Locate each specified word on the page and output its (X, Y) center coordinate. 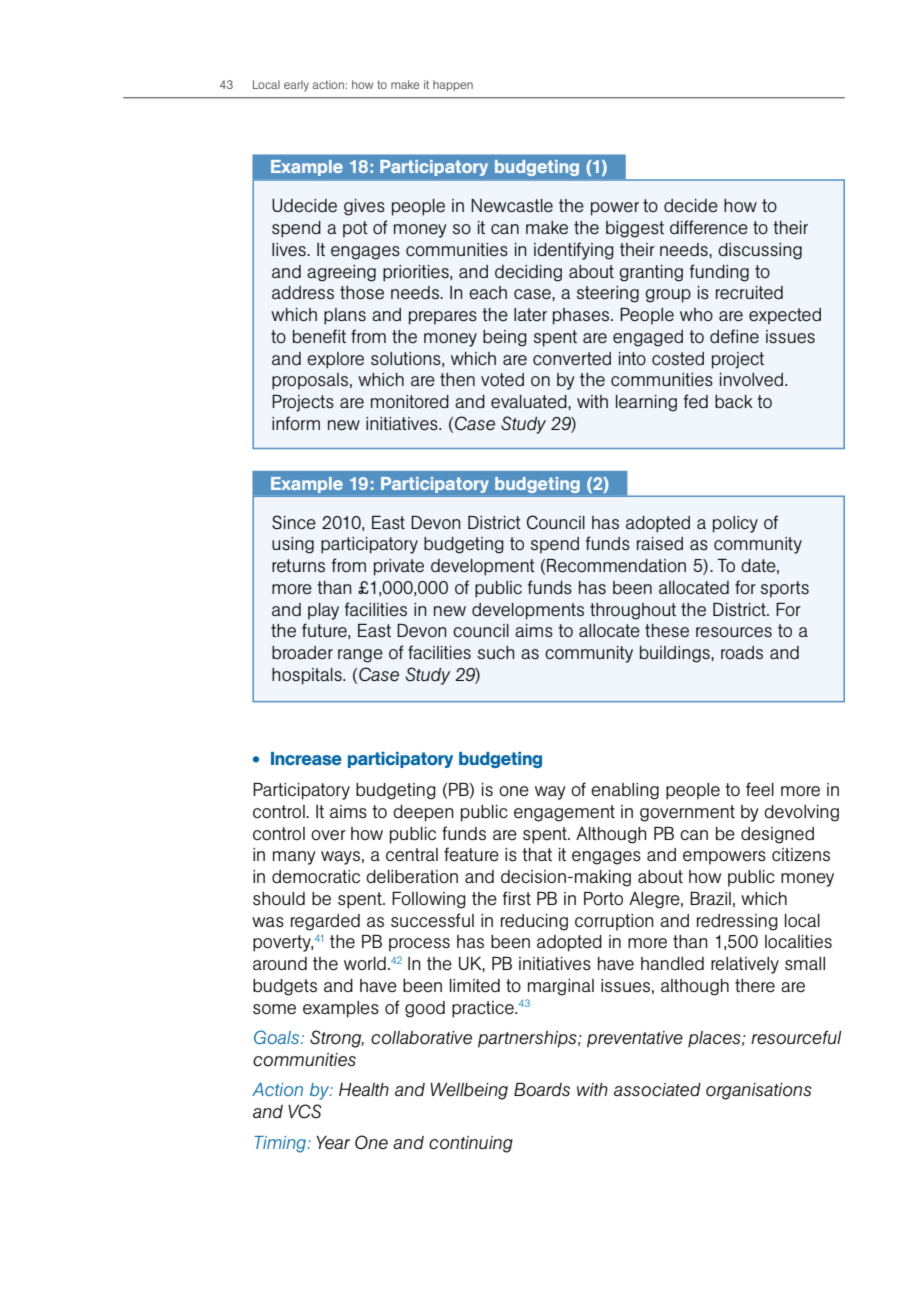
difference (709, 227)
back (734, 401)
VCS (305, 1111)
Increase (306, 758)
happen (453, 85)
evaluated (530, 401)
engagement (564, 813)
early (296, 86)
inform (296, 423)
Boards (542, 1090)
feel (760, 789)
